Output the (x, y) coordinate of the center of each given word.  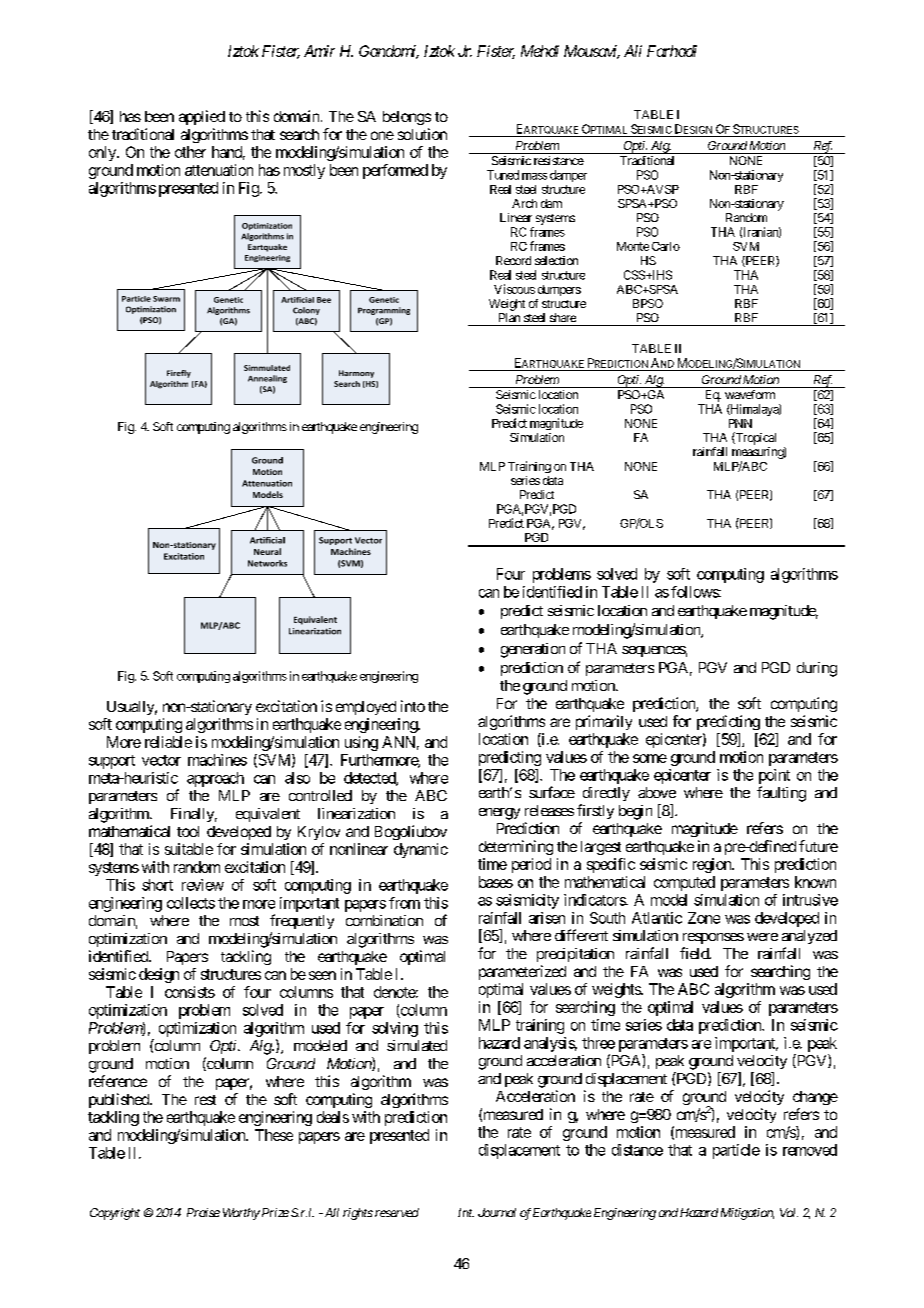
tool (188, 831)
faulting (781, 794)
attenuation (219, 170)
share (563, 317)
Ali (633, 51)
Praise (203, 1212)
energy (499, 814)
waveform (750, 394)
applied (202, 117)
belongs (407, 118)
